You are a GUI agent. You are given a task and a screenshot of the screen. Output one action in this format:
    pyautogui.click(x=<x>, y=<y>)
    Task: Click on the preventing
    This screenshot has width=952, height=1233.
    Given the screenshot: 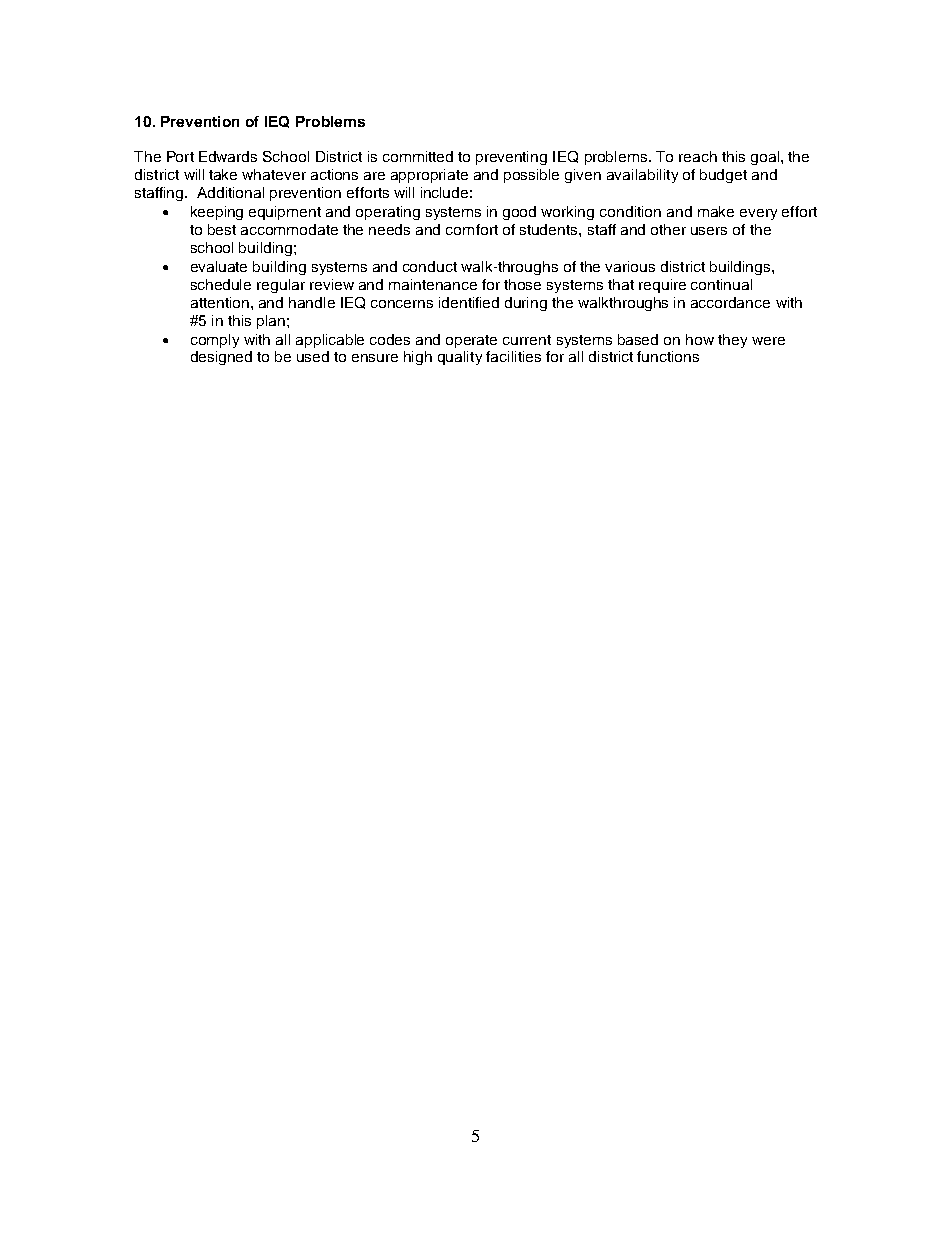 What is the action you would take?
    pyautogui.click(x=511, y=158)
